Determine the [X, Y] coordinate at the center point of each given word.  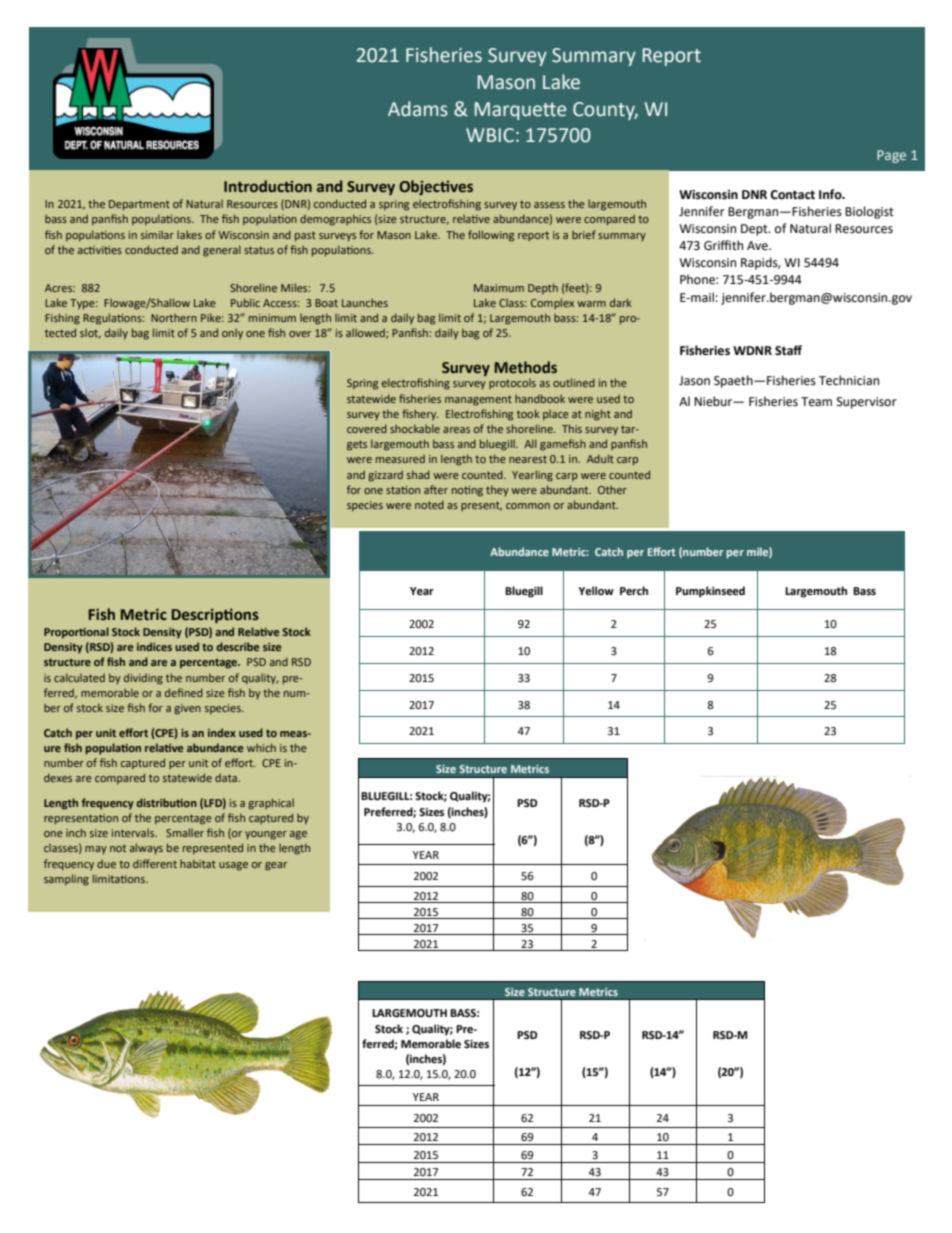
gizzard [385, 476]
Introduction [268, 186]
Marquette [520, 111]
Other [612, 490]
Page [891, 156]
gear [276, 866]
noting [467, 491]
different [155, 863]
